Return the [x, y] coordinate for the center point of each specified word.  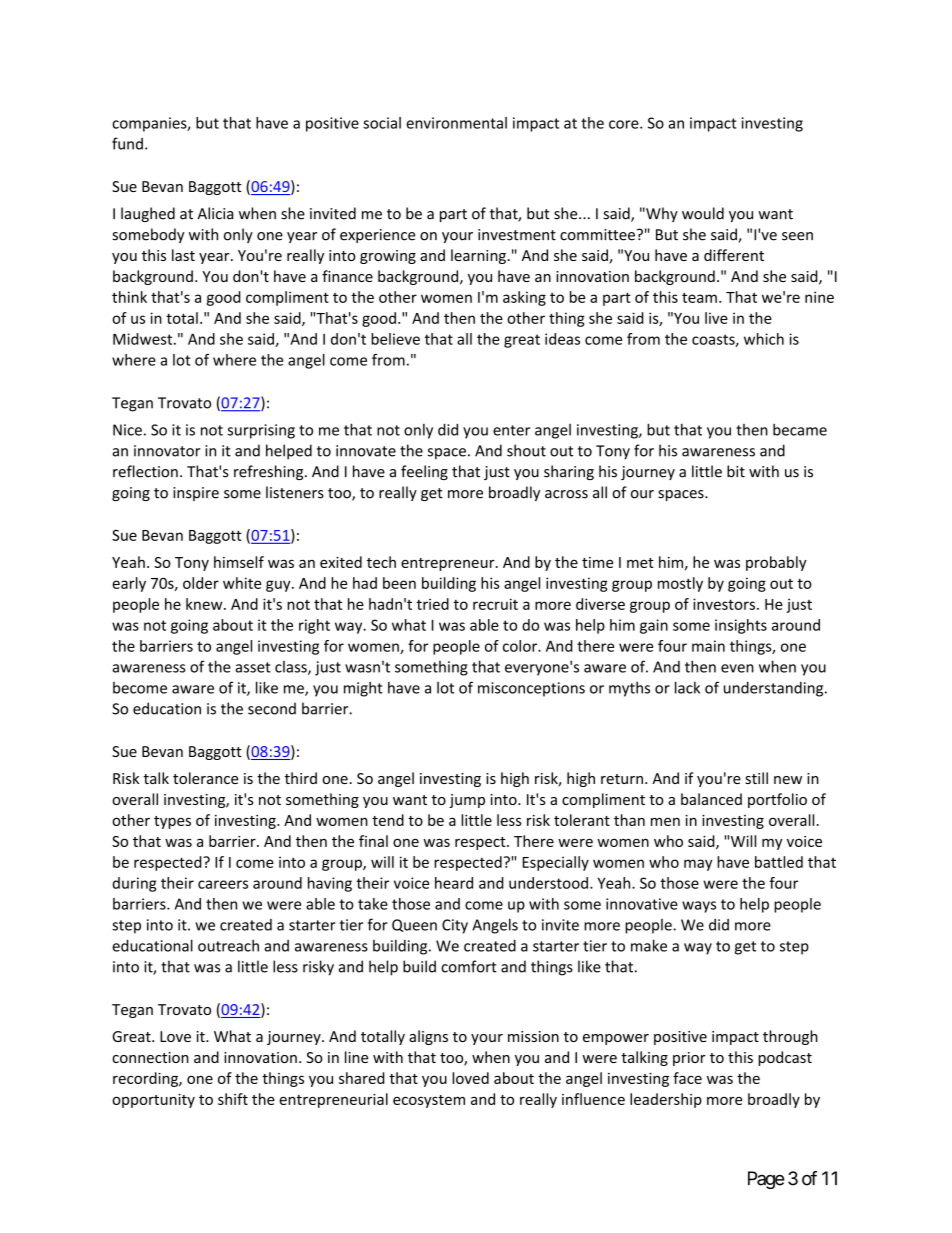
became [800, 429]
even [737, 668]
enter [511, 430]
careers [223, 884]
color [521, 646]
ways [699, 907]
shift [233, 1099]
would [703, 213]
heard [454, 883]
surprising [261, 431]
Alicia [215, 213]
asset [253, 667]
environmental [456, 123]
